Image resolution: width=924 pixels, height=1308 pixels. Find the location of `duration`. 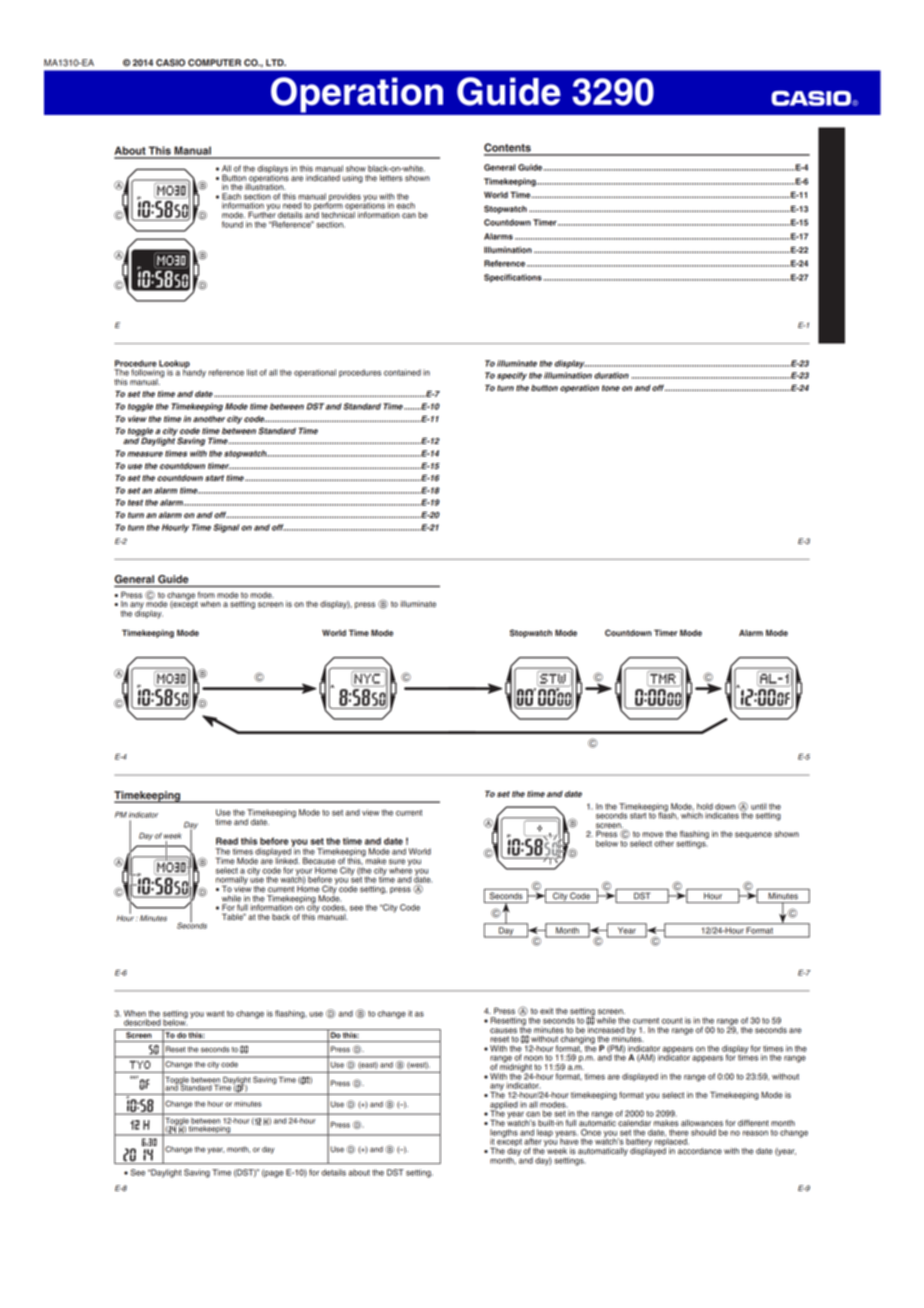

duration is located at coordinates (611, 375).
